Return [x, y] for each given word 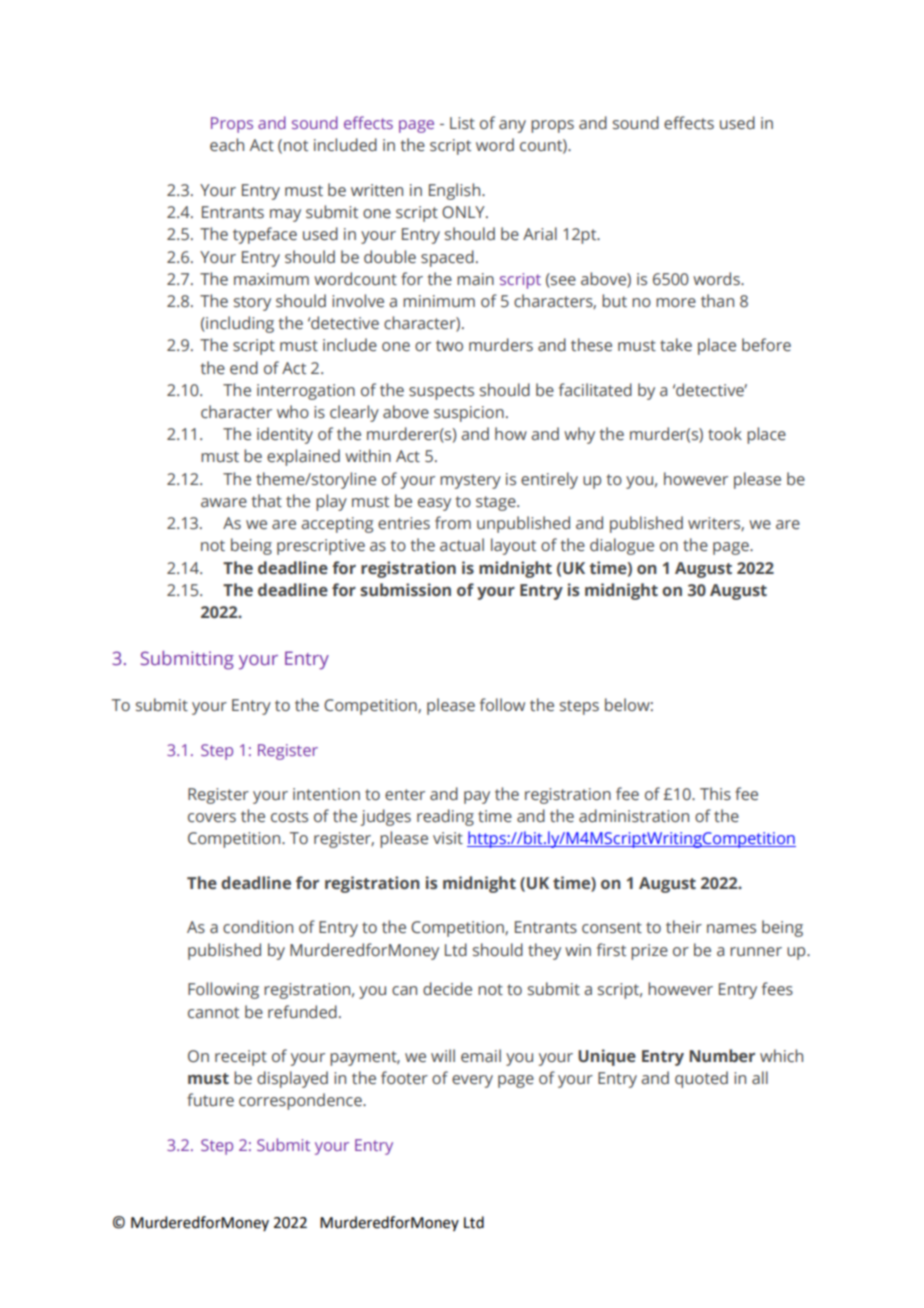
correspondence [301, 1101]
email [481, 1056]
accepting [337, 525]
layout [513, 546]
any [512, 126]
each [227, 145]
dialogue [622, 546]
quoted [701, 1079]
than [717, 301]
